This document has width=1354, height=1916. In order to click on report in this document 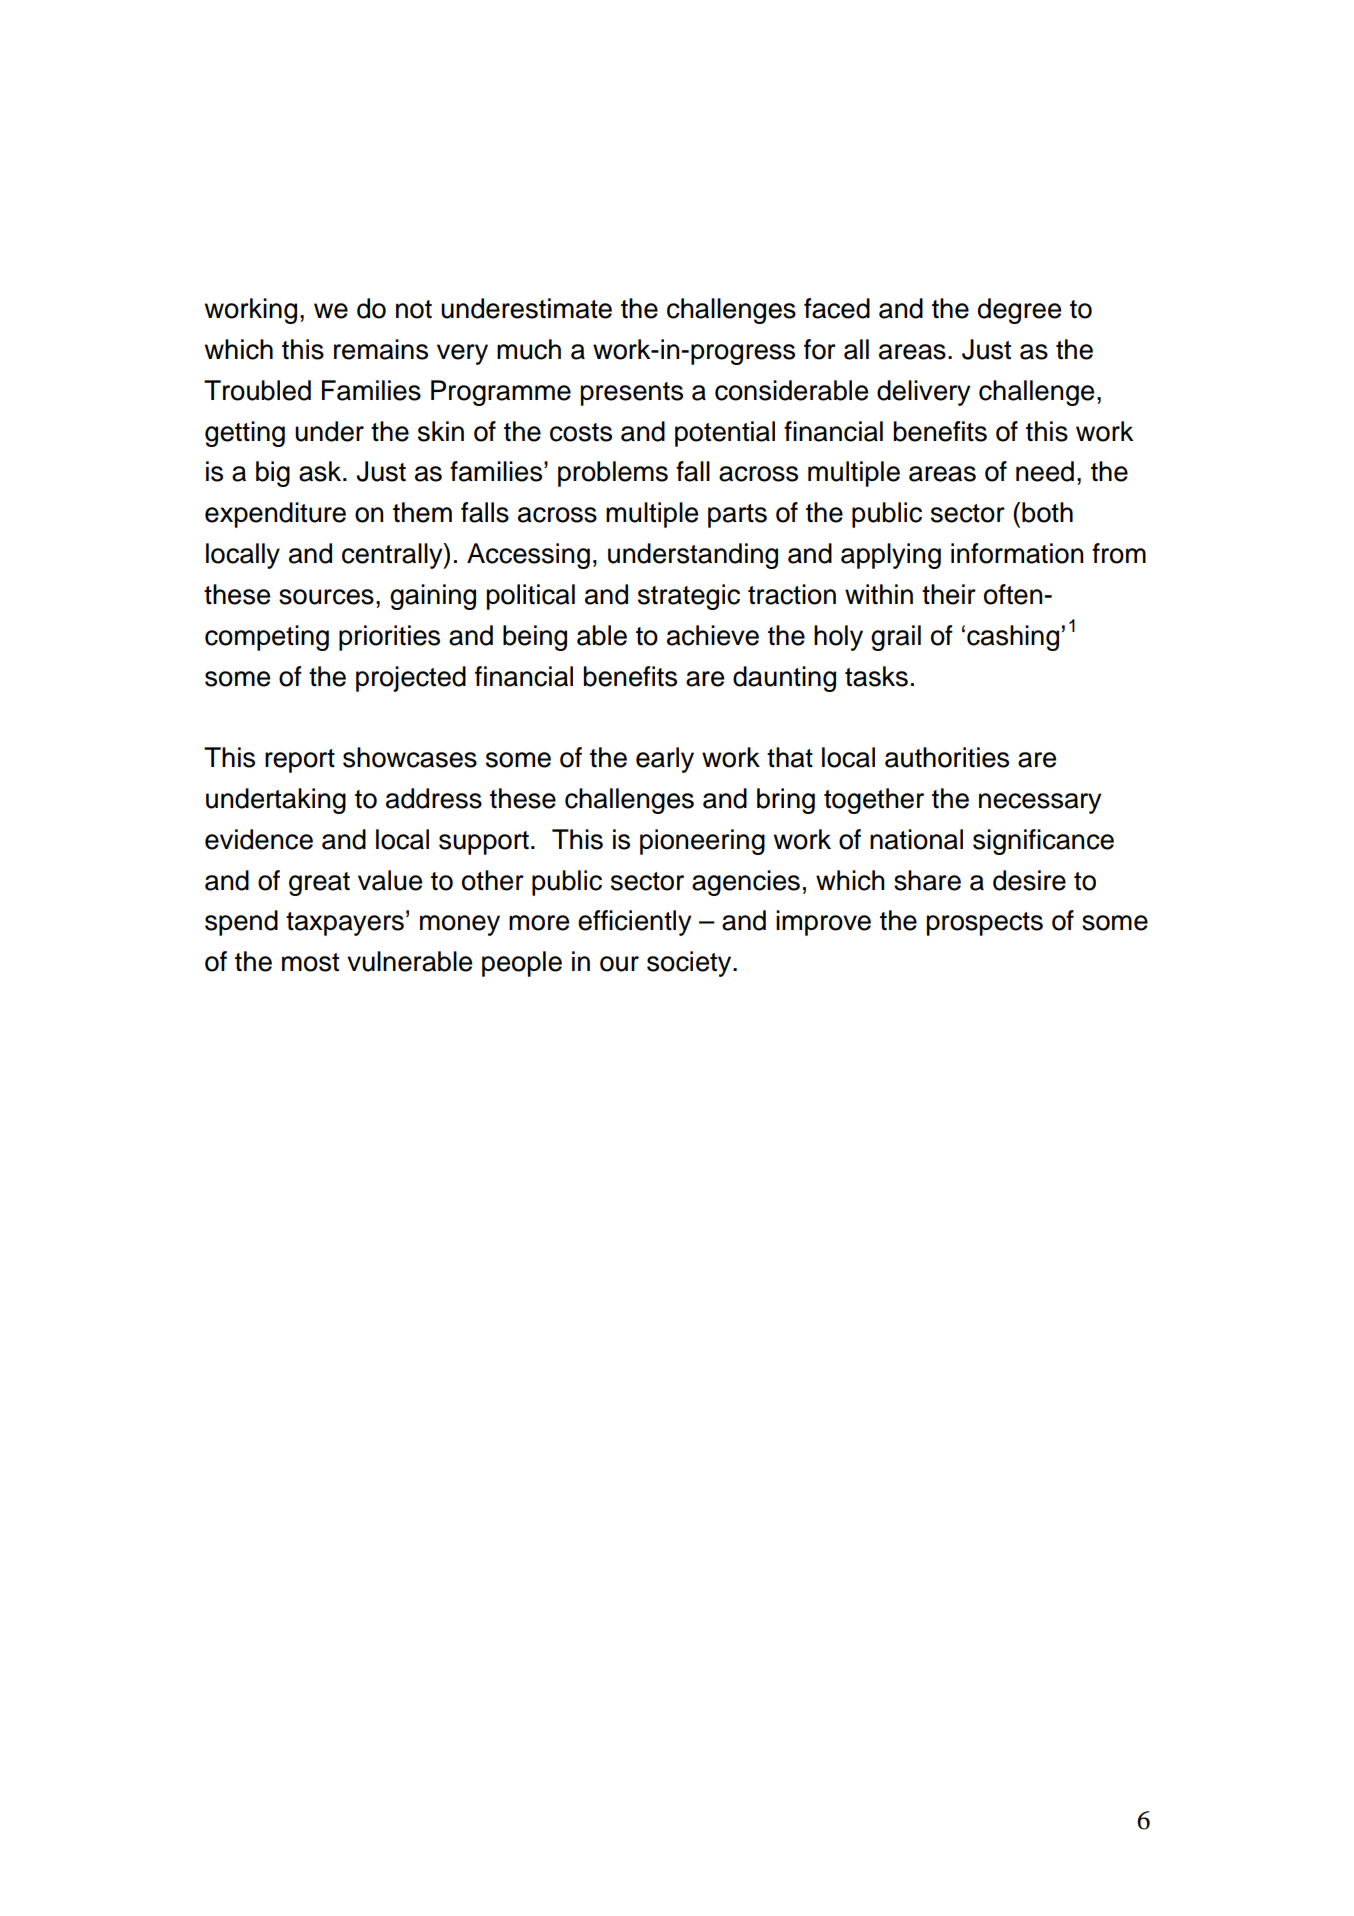, I will do `click(300, 761)`.
